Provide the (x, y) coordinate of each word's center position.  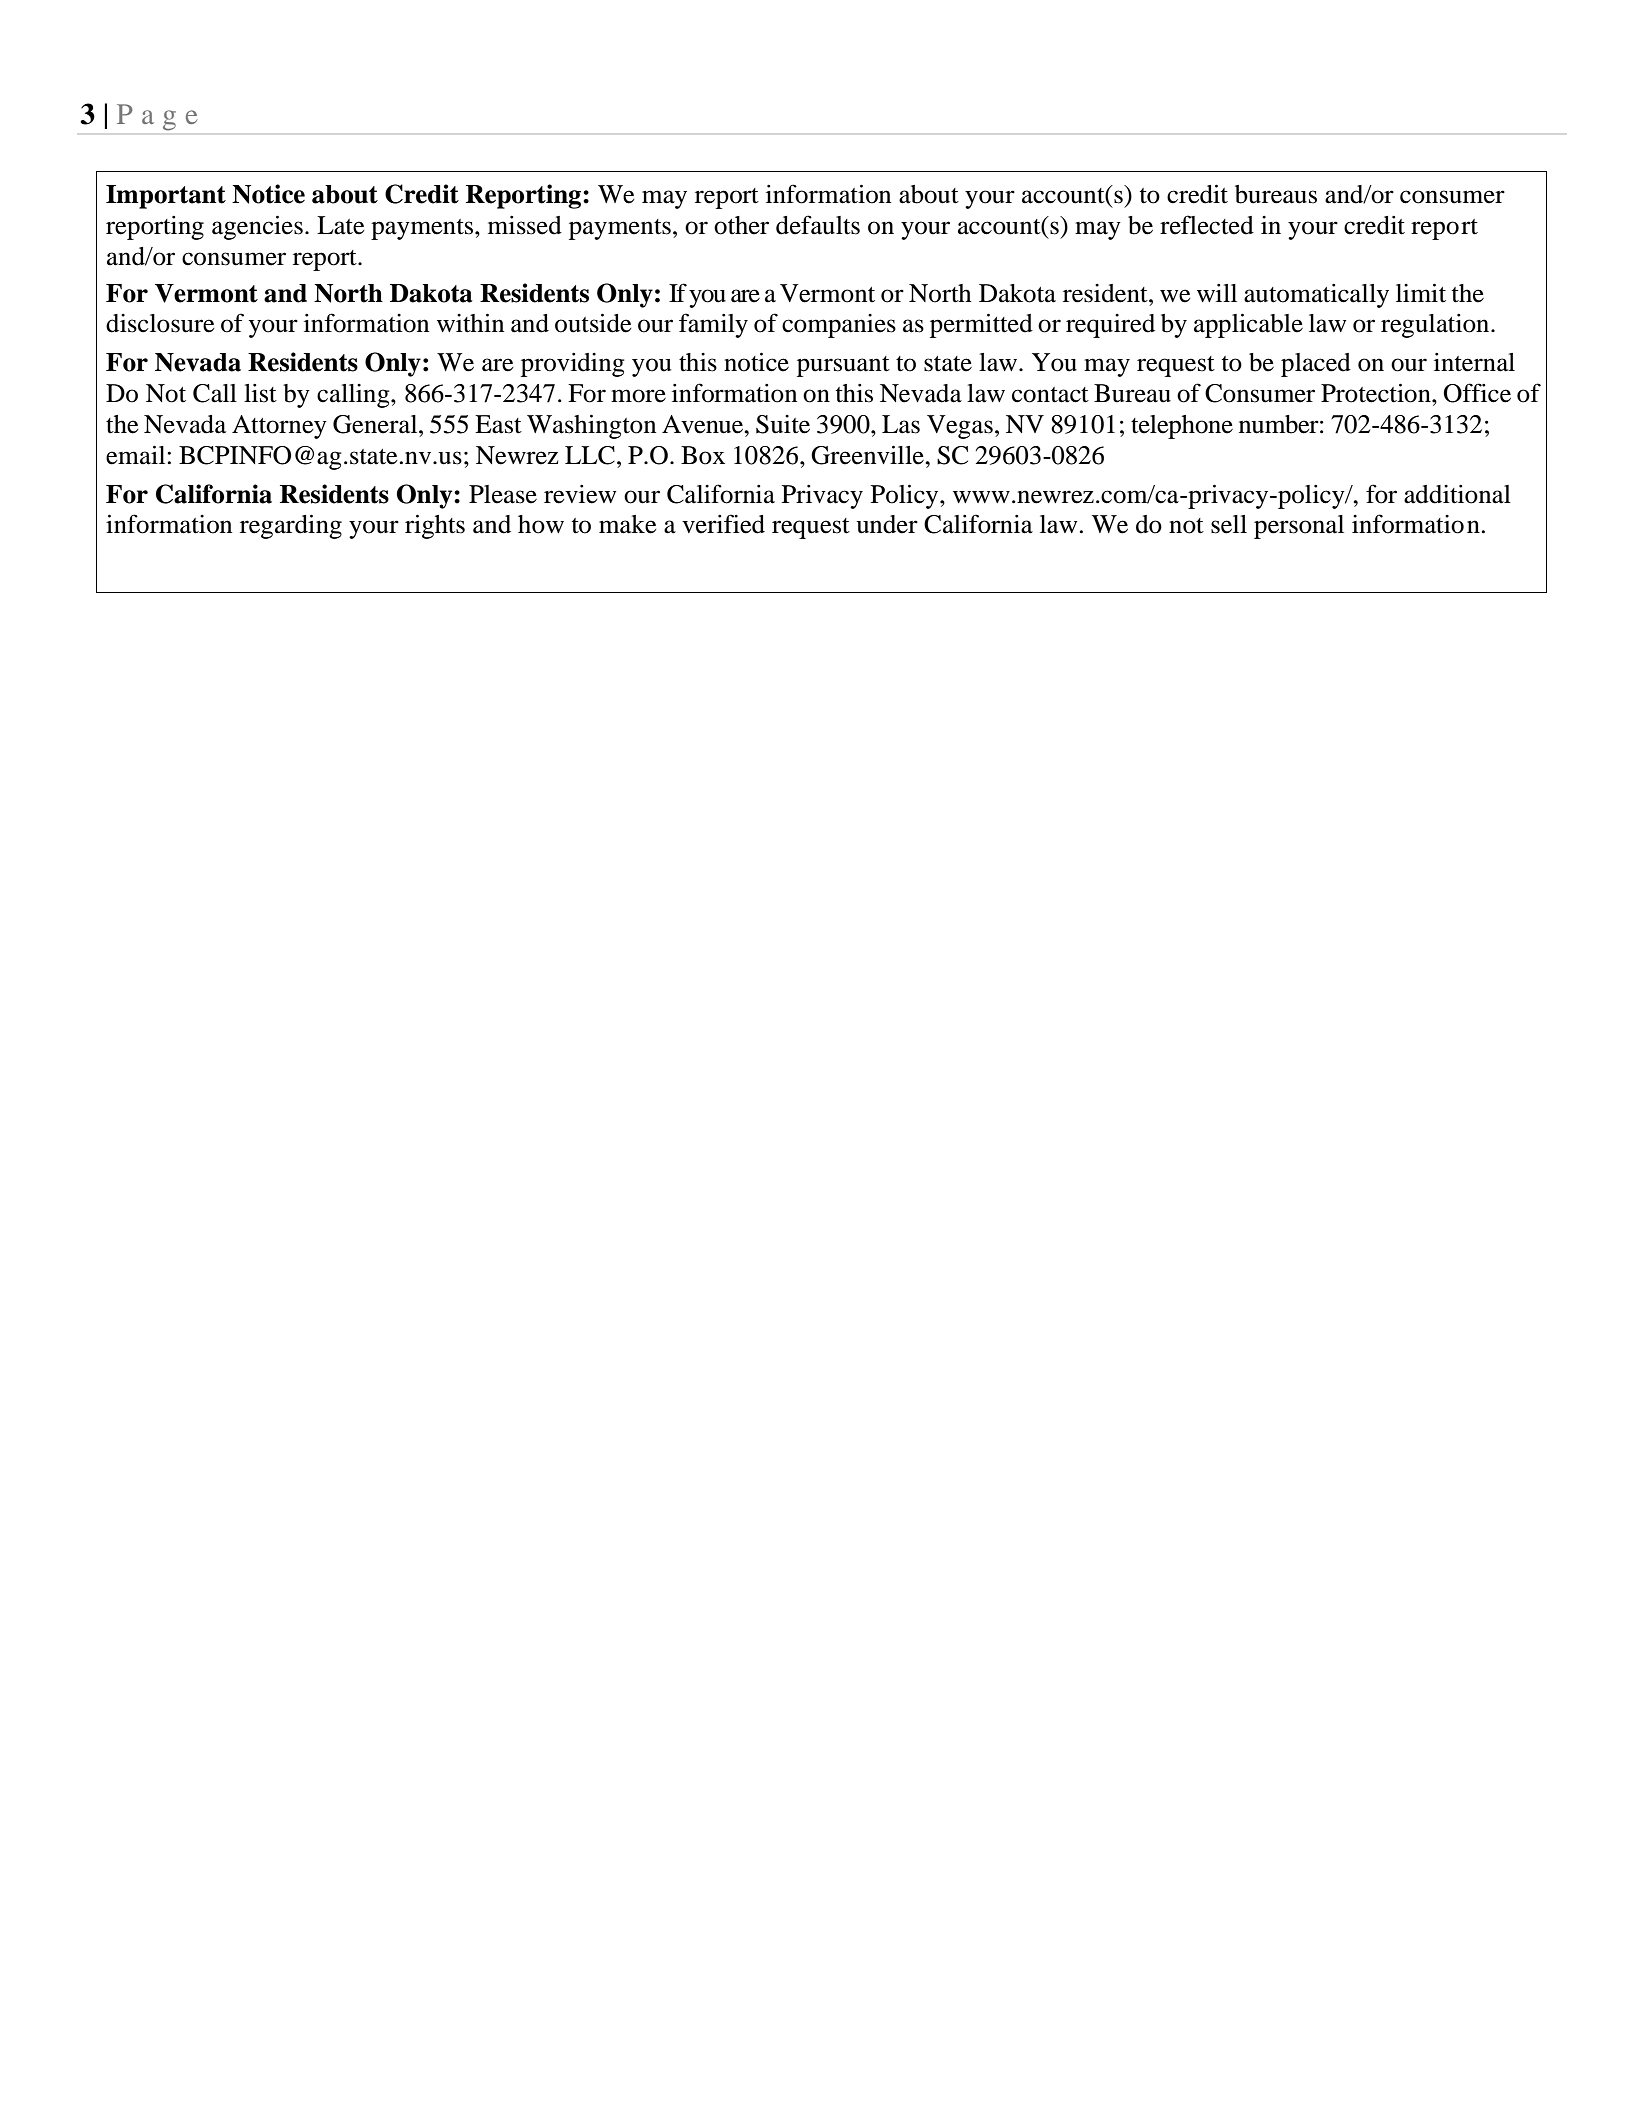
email (137, 455)
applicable (1248, 325)
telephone (1182, 427)
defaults (818, 225)
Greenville (868, 455)
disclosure (160, 323)
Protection (1377, 393)
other (741, 225)
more (638, 396)
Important (166, 197)
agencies (257, 227)
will (1217, 293)
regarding (291, 526)
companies (839, 326)
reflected (1207, 225)
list (260, 393)
